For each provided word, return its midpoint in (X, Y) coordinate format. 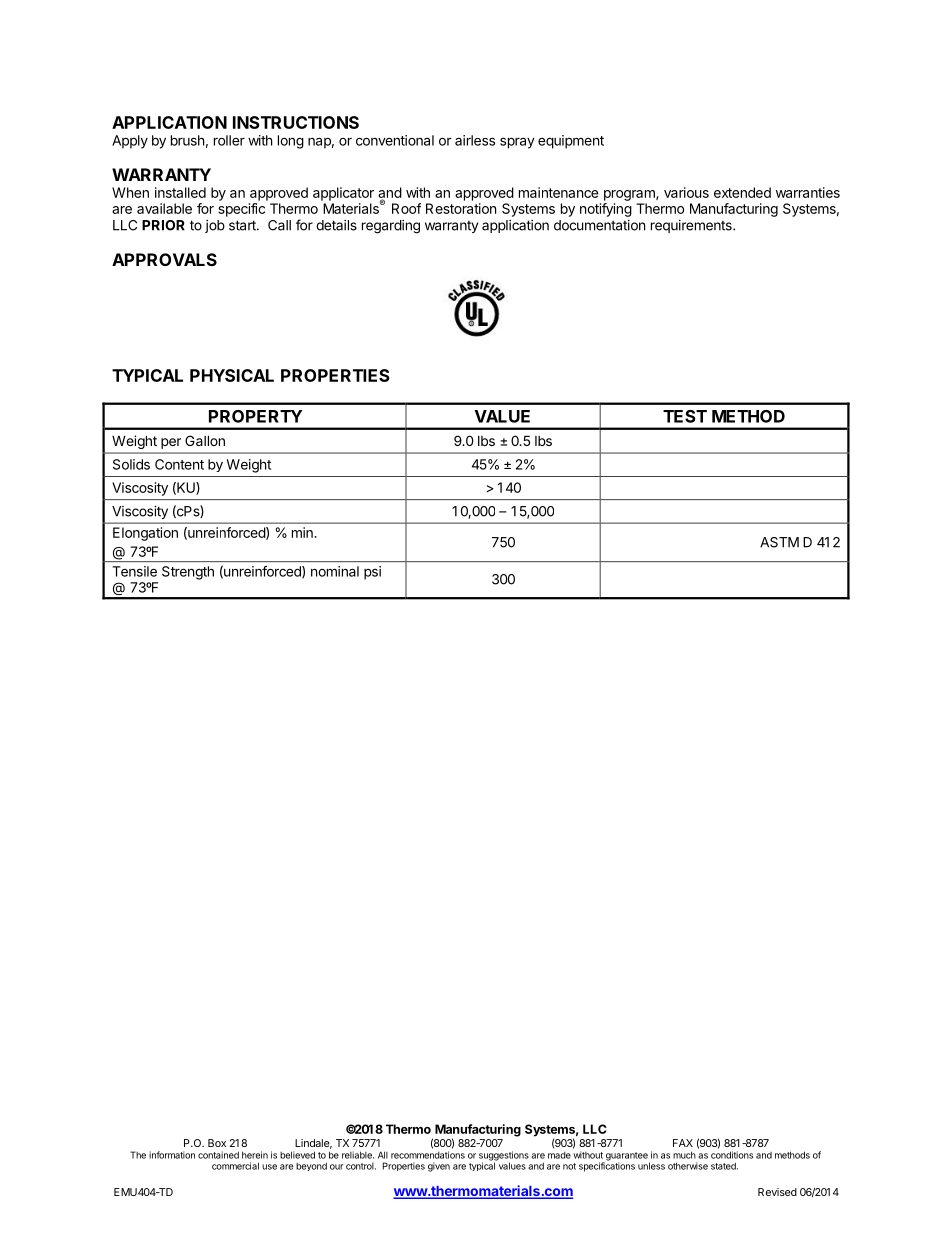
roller (229, 140)
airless (475, 140)
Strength (188, 573)
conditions (732, 1155)
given (439, 1167)
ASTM (779, 542)
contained (218, 1155)
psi (372, 573)
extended (742, 192)
